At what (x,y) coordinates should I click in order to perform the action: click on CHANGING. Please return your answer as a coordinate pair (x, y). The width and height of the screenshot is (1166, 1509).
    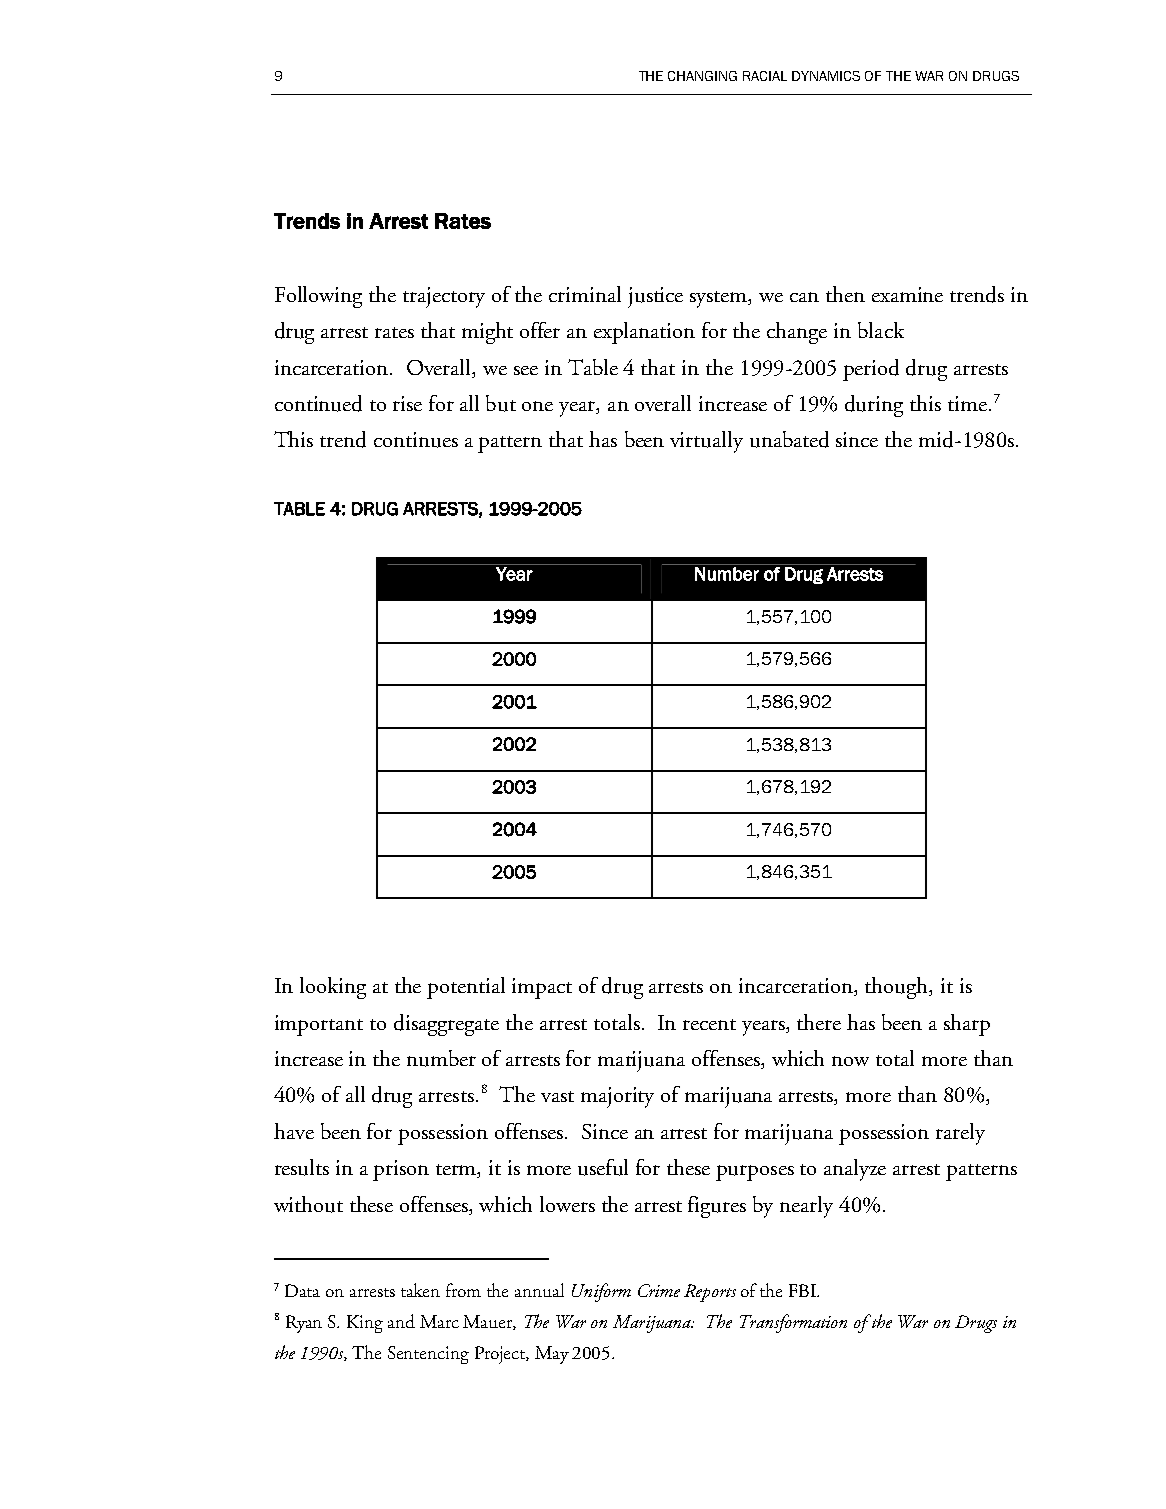
    Looking at the image, I should click on (702, 76).
